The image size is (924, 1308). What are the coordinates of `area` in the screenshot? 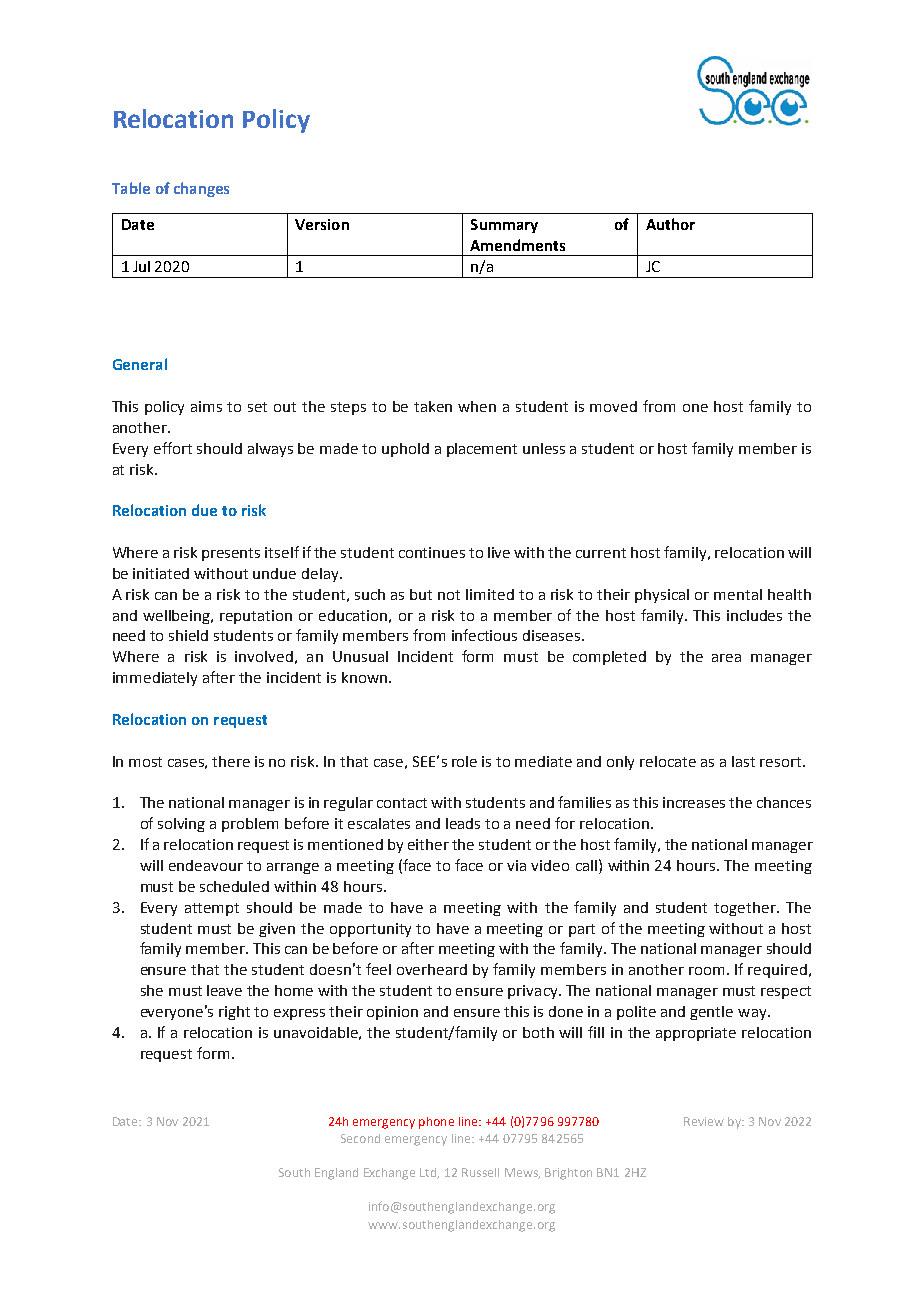 It's located at (726, 658).
